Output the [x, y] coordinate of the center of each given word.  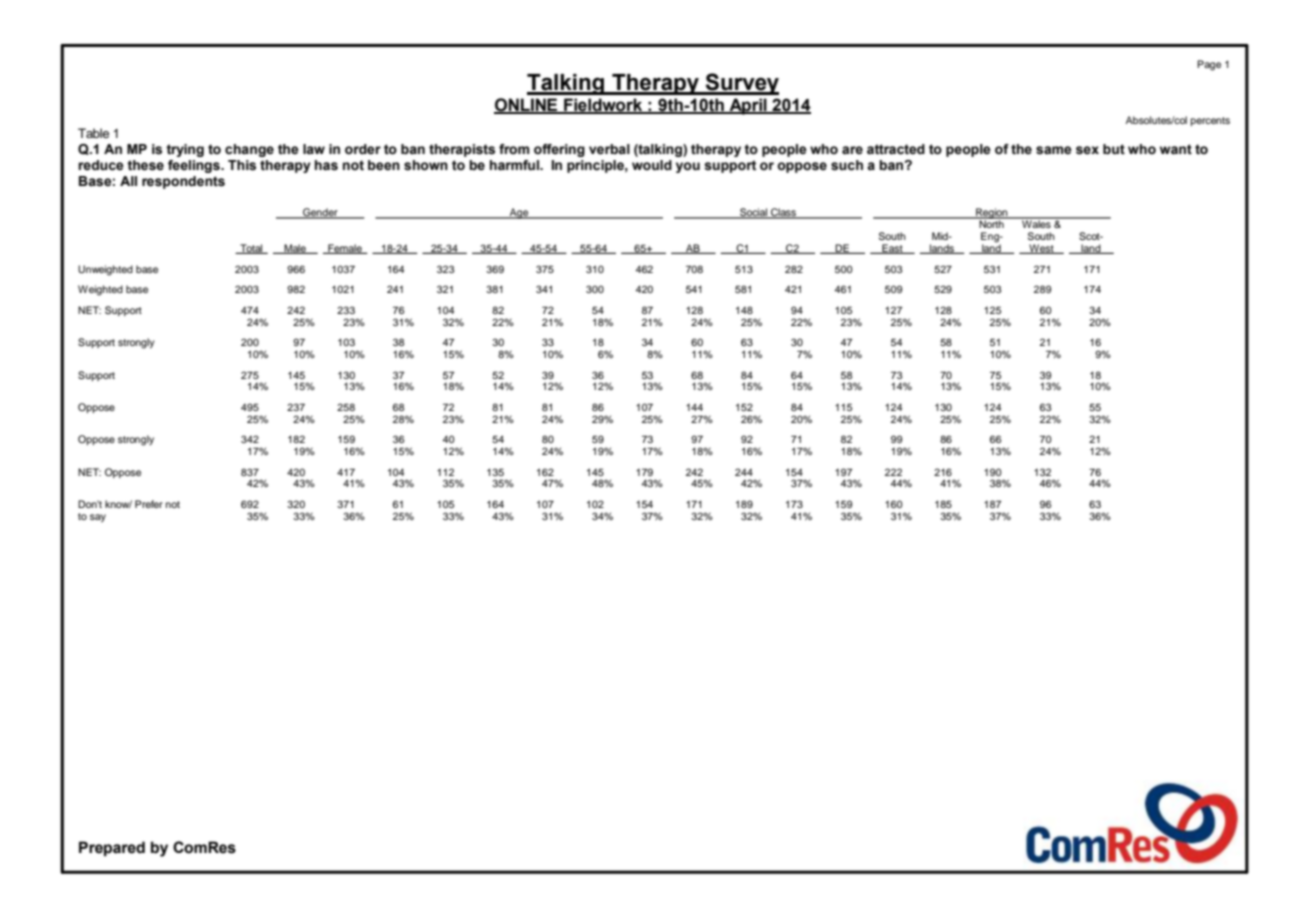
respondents [183, 182]
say [98, 518]
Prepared [112, 848]
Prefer [149, 504]
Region [992, 214]
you [688, 167]
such [847, 165]
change [249, 150]
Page [1209, 65]
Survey [741, 84]
